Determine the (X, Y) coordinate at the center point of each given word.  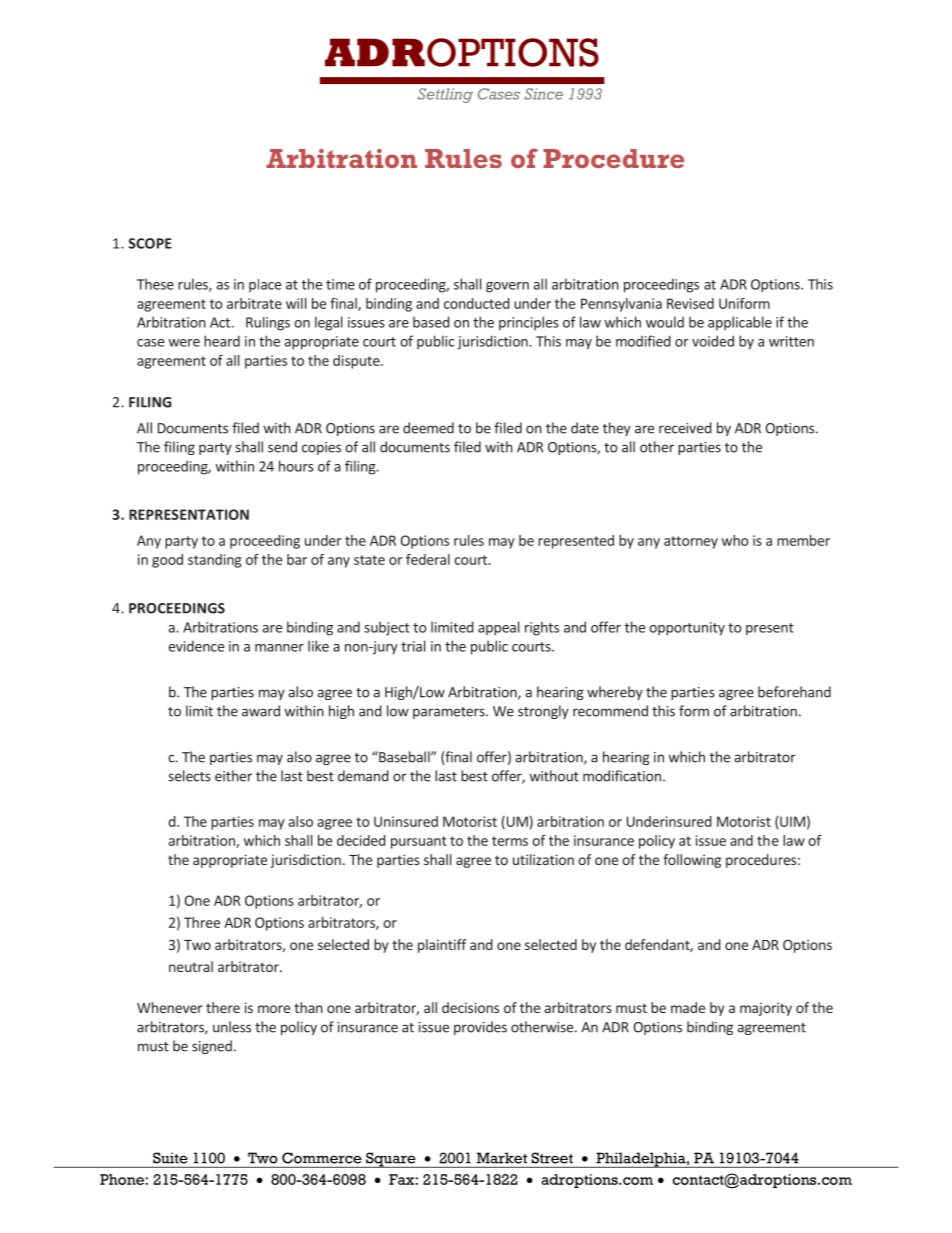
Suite (170, 1158)
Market (502, 1158)
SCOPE (150, 243)
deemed (428, 428)
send (282, 447)
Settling (445, 95)
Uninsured (406, 821)
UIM (792, 821)
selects (189, 776)
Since (543, 94)
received (685, 428)
